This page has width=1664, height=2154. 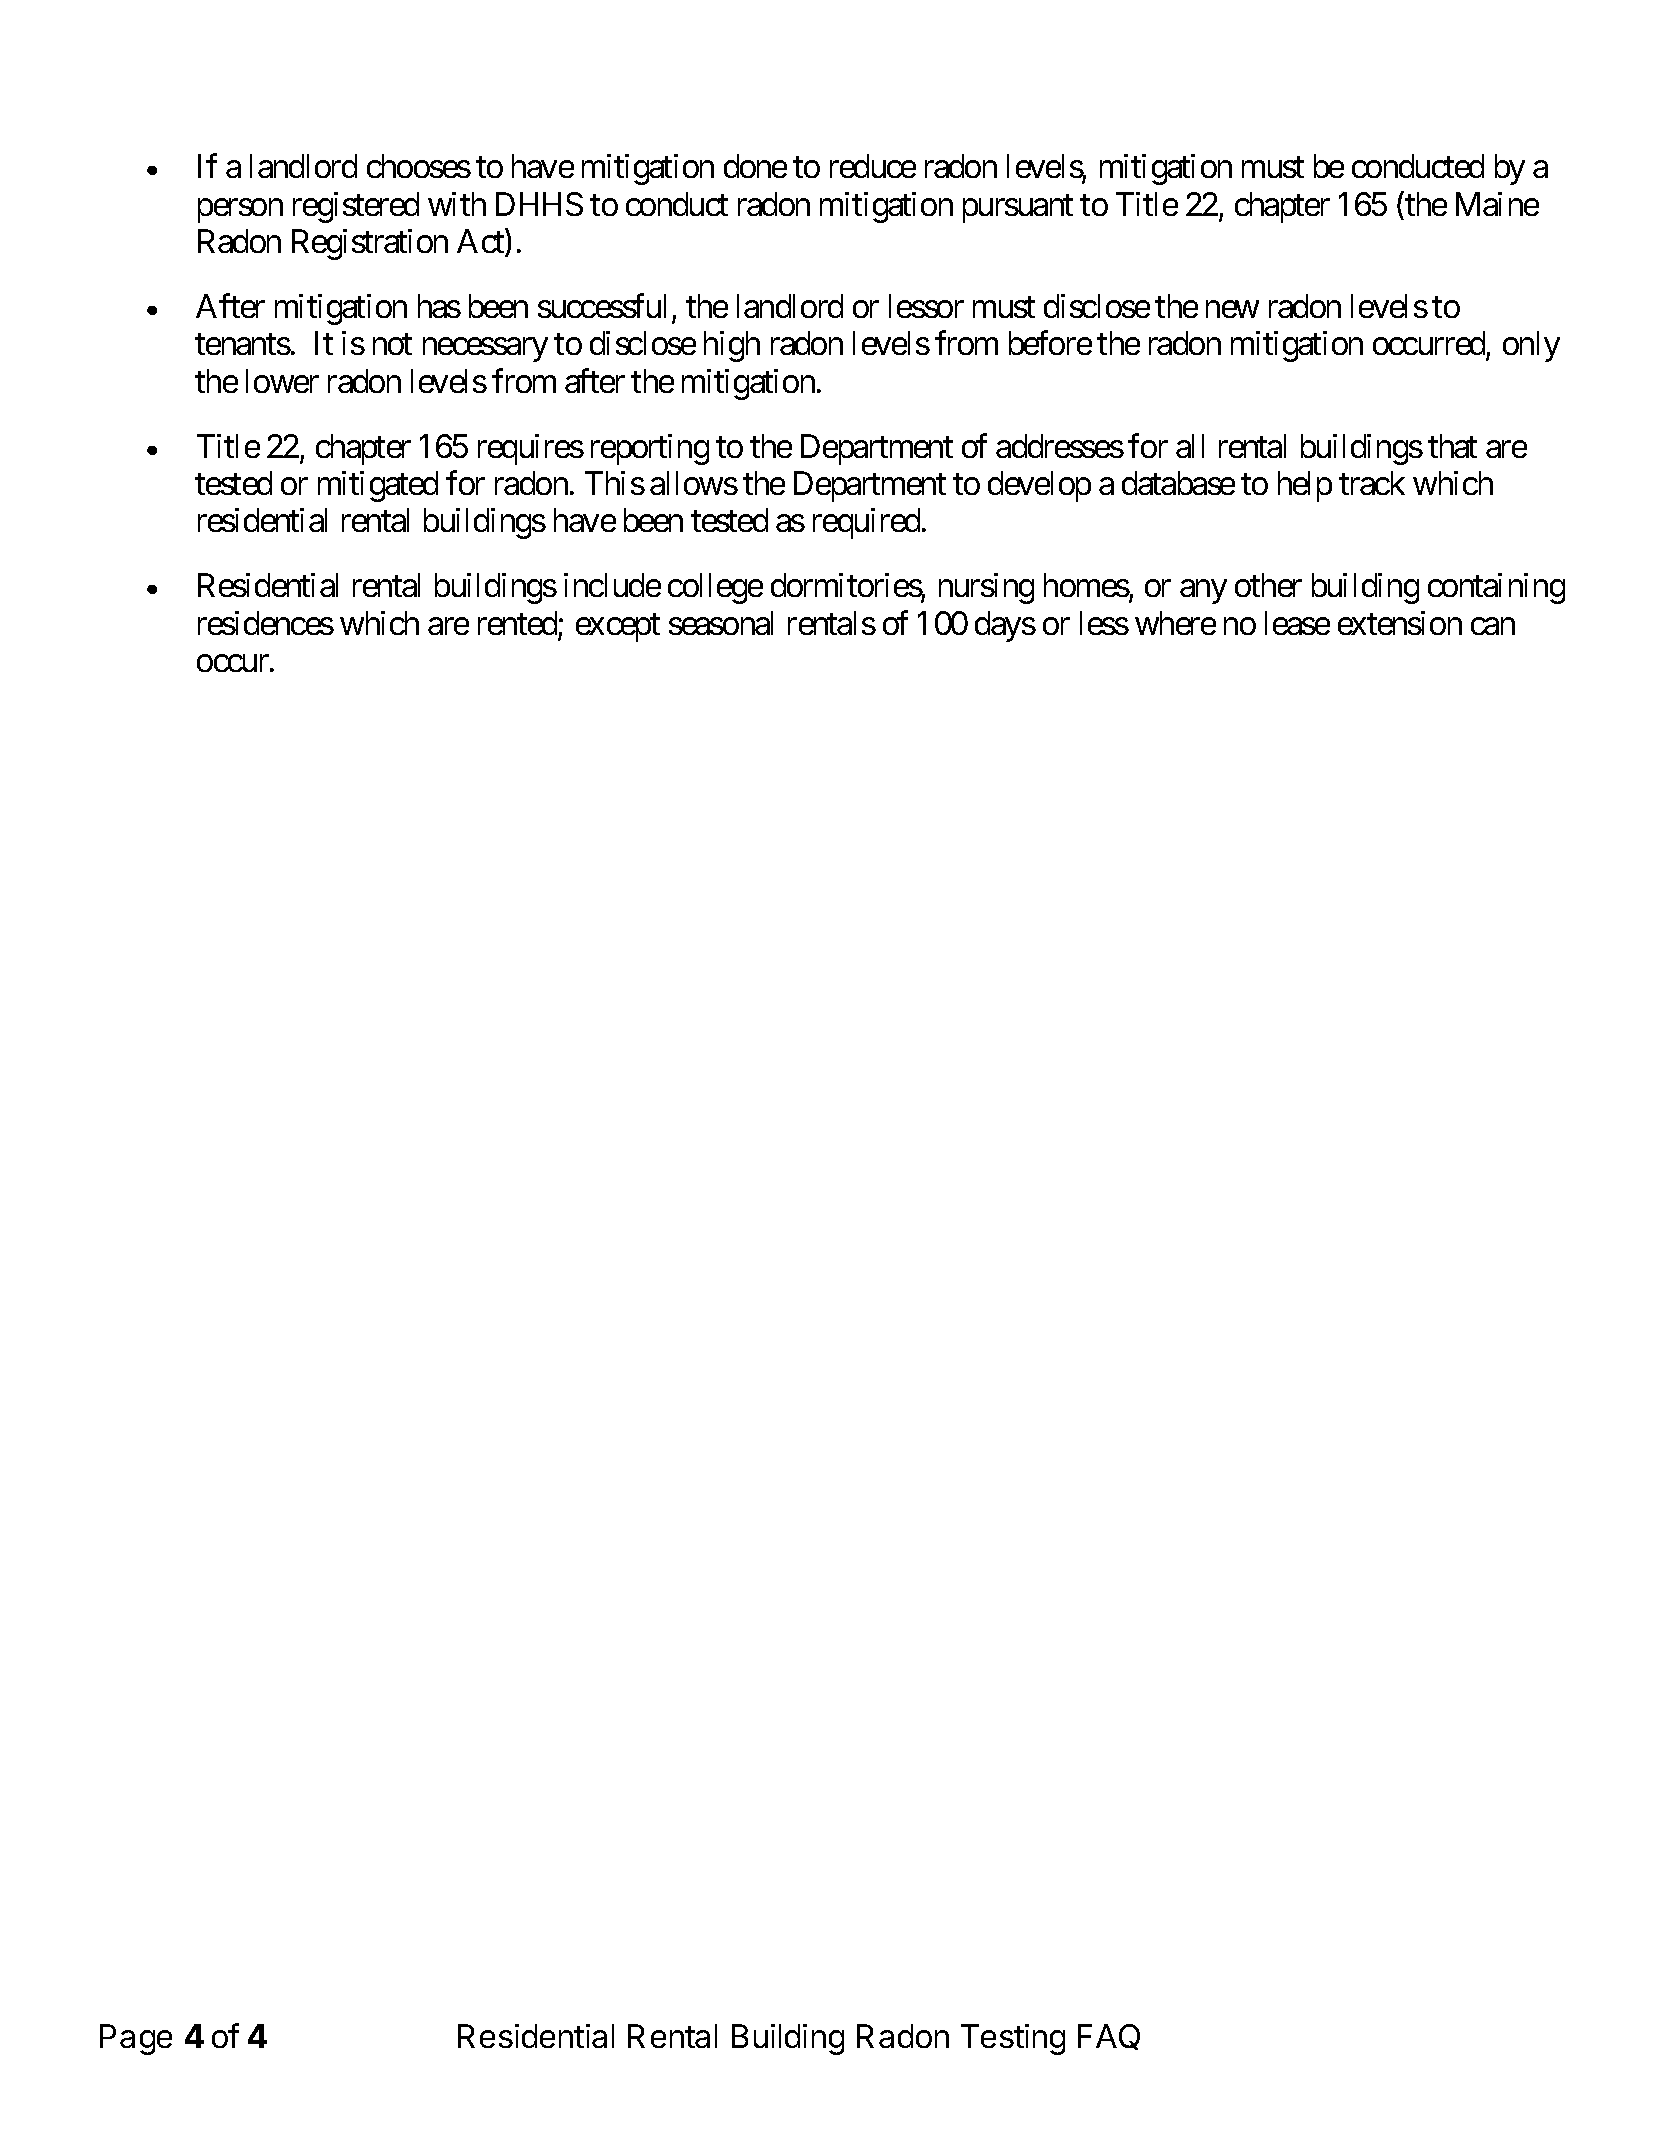 What do you see at coordinates (986, 588) in the page?
I see `nursing` at bounding box center [986, 588].
